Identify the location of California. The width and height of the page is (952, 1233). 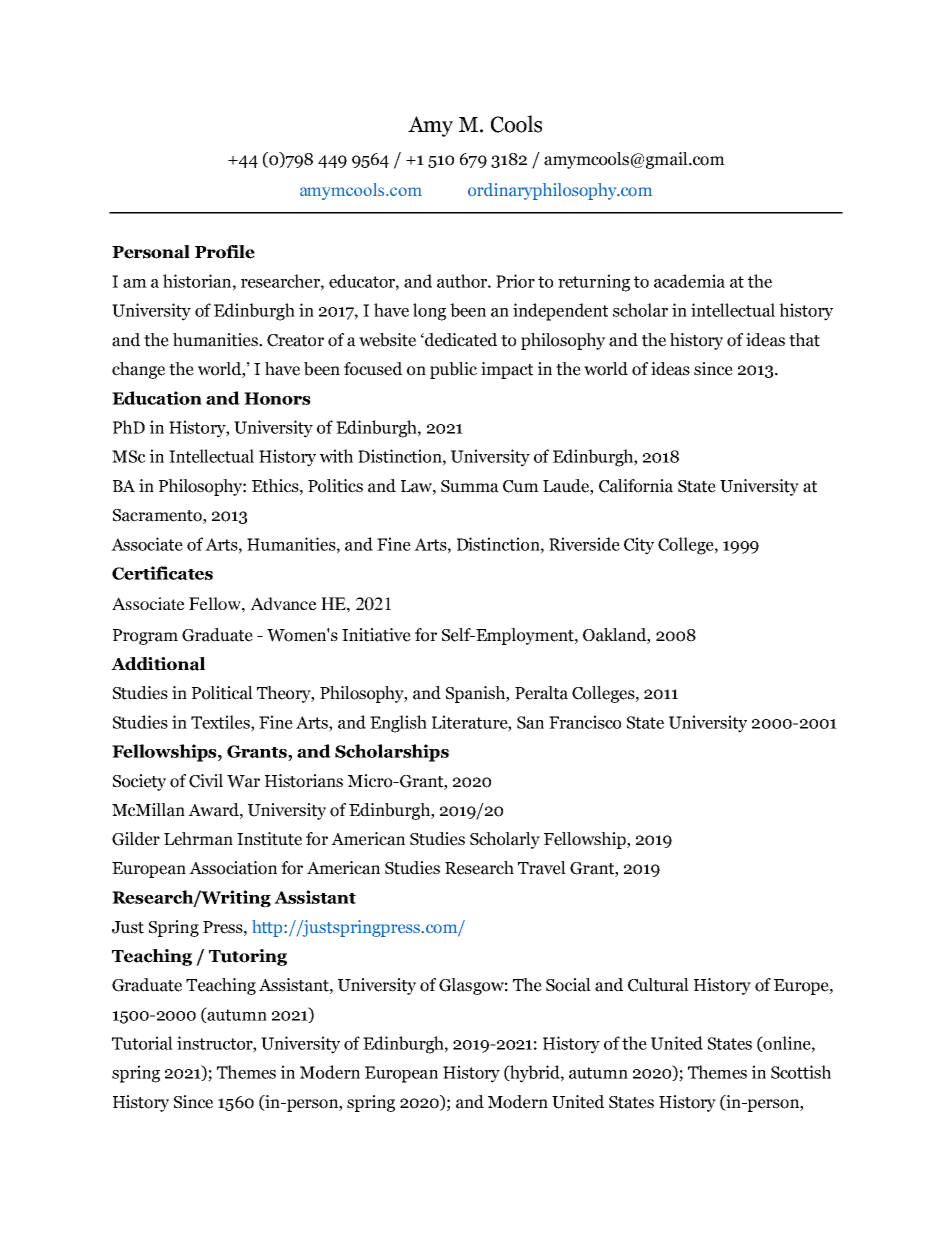
(636, 486).
